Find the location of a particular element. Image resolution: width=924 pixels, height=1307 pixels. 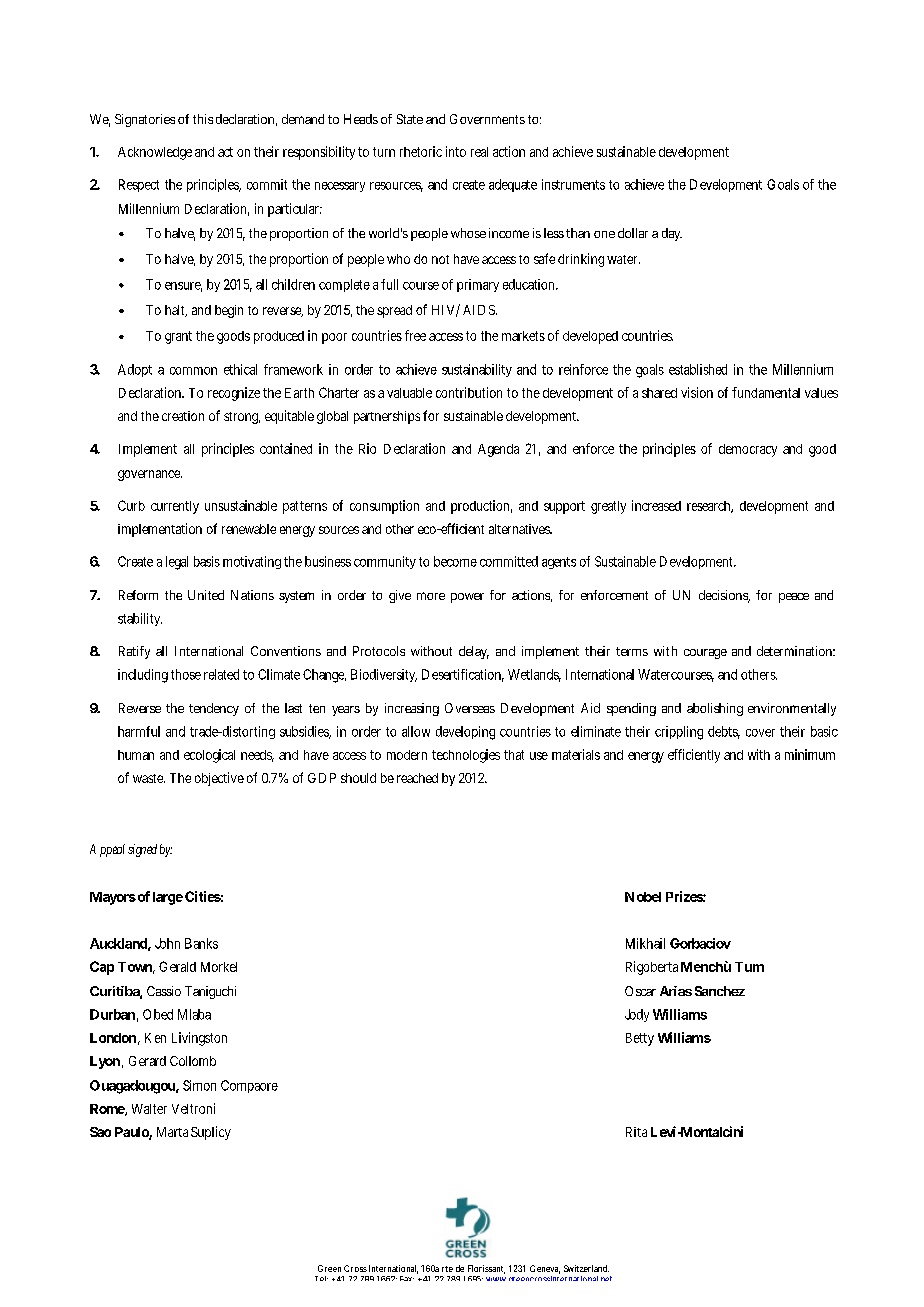

into is located at coordinates (456, 151).
